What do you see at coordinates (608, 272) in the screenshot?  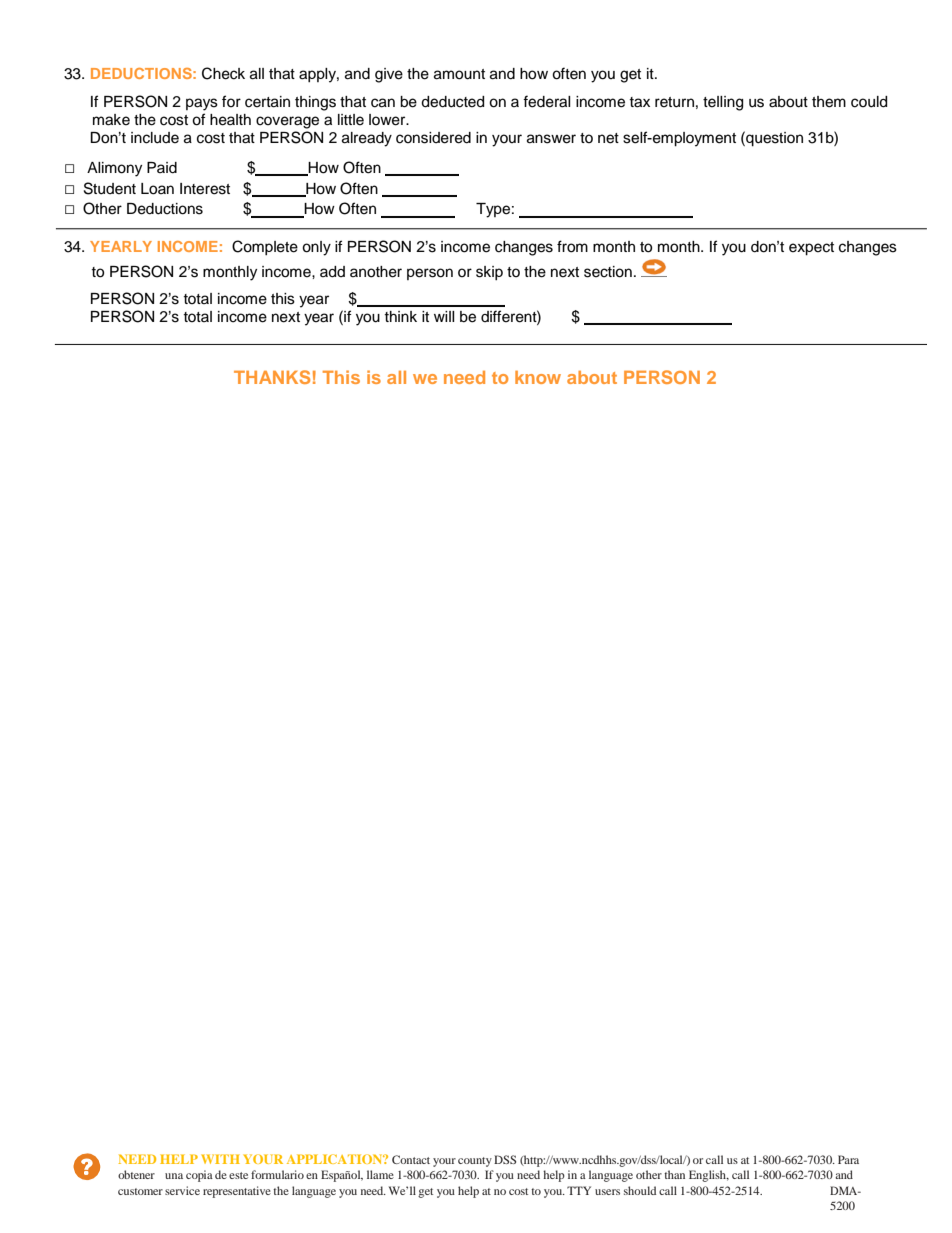 I see `section` at bounding box center [608, 272].
